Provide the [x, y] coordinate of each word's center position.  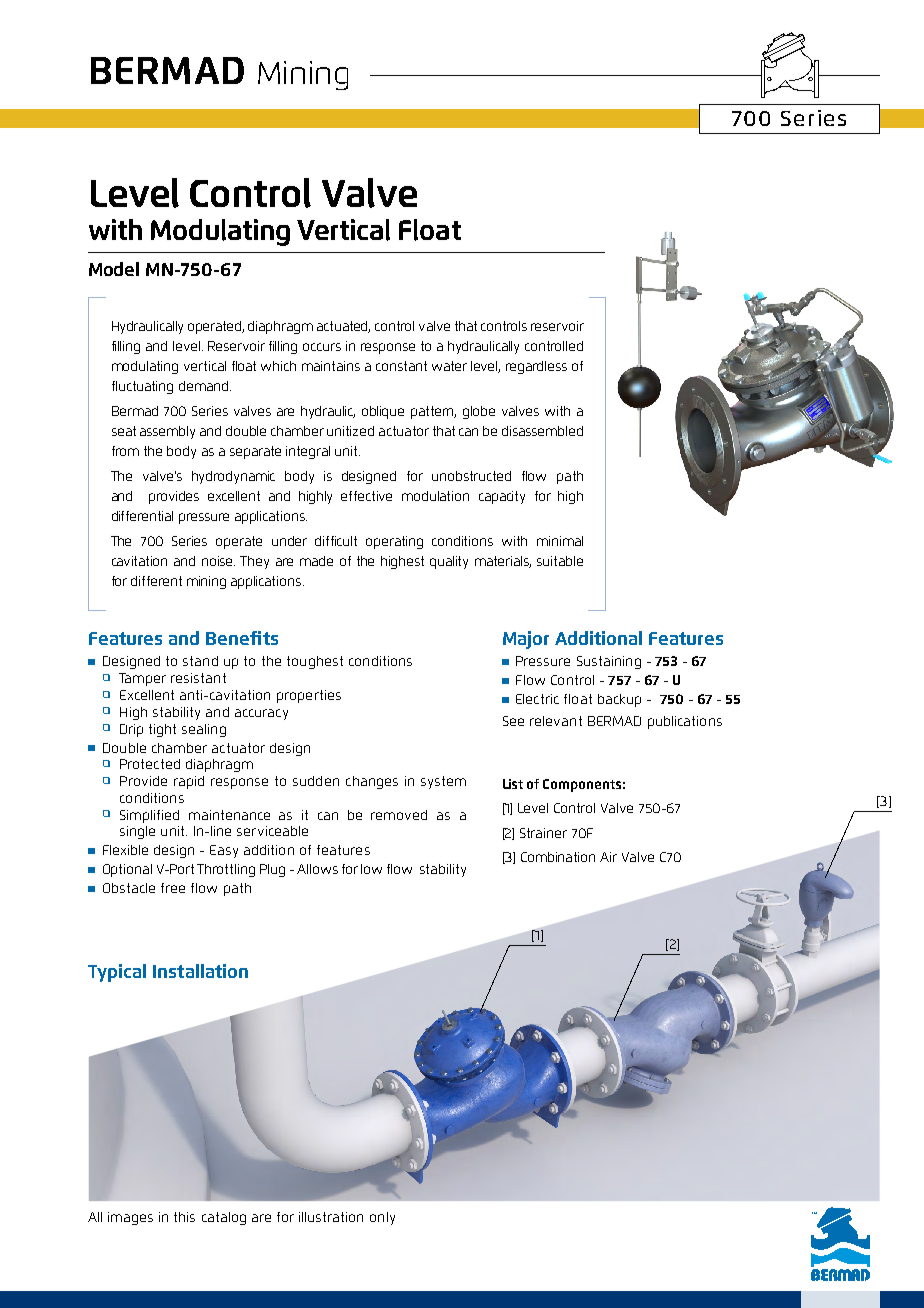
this [184, 1217]
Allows [317, 869]
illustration [331, 1217]
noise [218, 561]
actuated [343, 327]
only [382, 1218]
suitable [560, 561]
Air [608, 857]
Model [114, 269]
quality [449, 562]
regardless [536, 367]
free [173, 888]
